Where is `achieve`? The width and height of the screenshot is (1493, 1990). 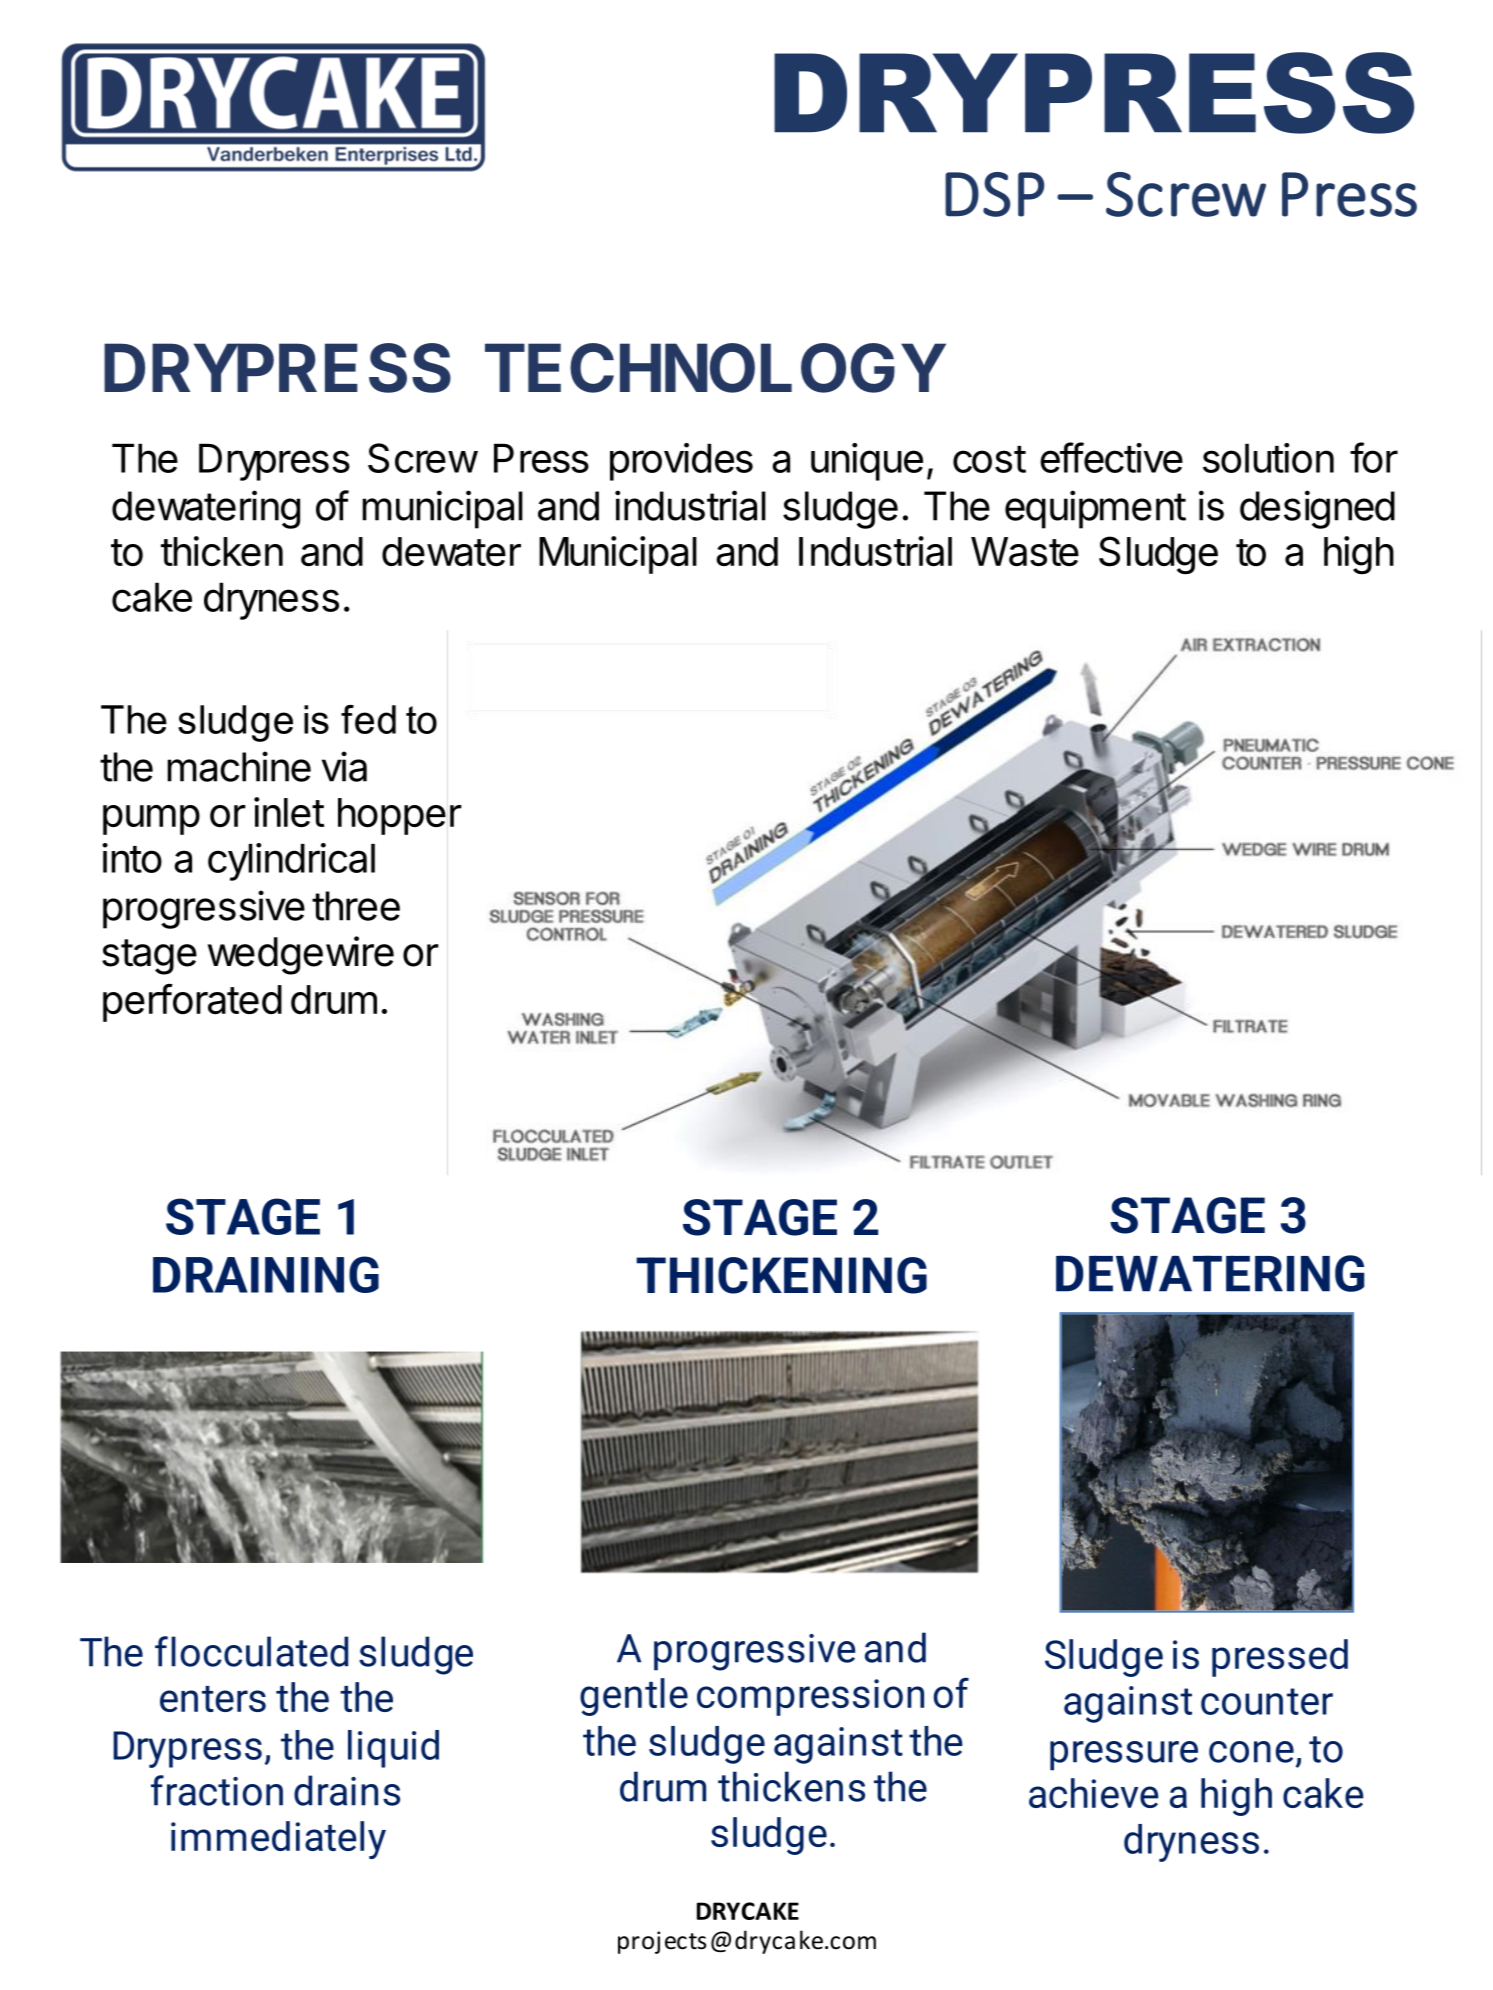 achieve is located at coordinates (1093, 1793).
